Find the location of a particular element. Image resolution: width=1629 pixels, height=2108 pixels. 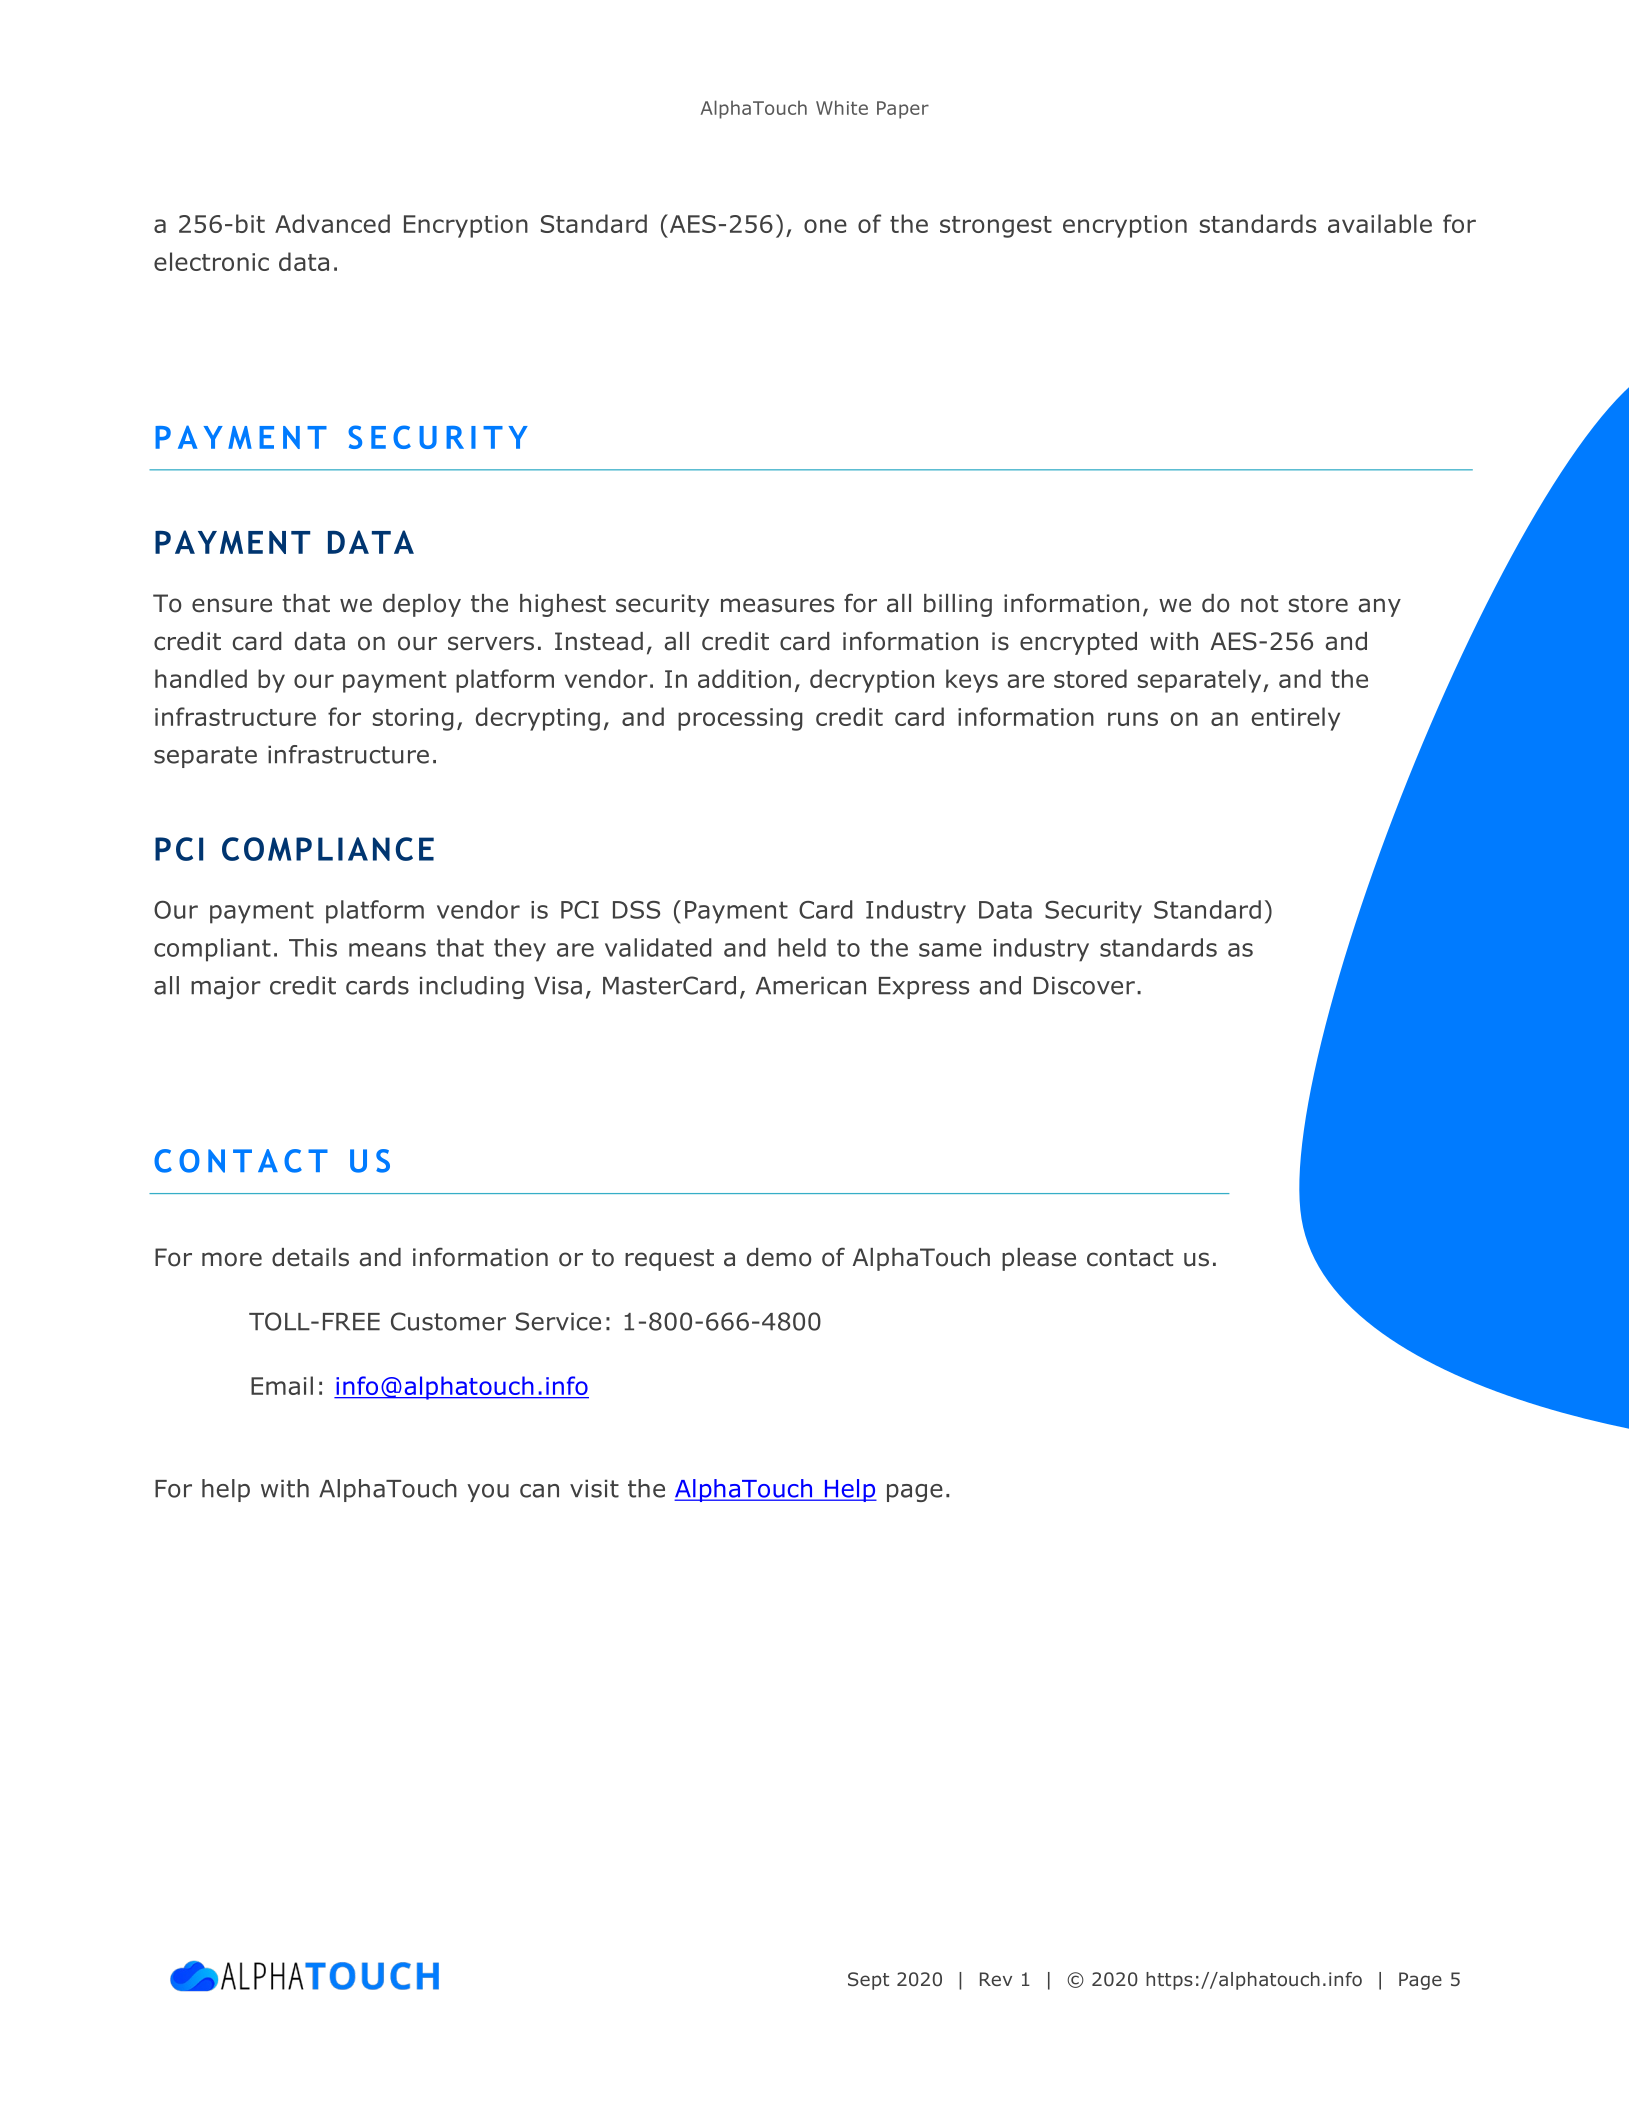

please is located at coordinates (1039, 1259).
